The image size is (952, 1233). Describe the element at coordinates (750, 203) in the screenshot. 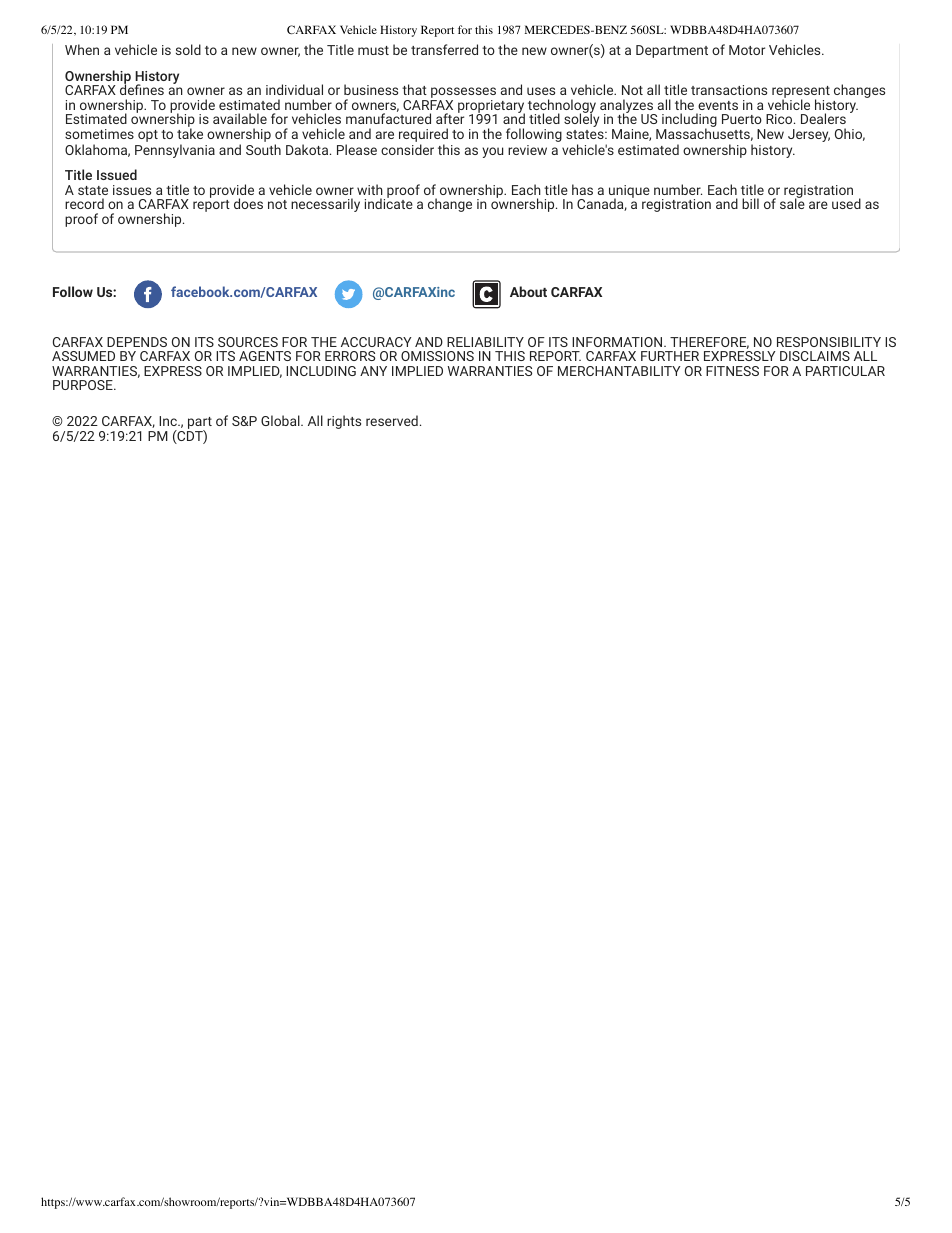

I see `bill` at that location.
